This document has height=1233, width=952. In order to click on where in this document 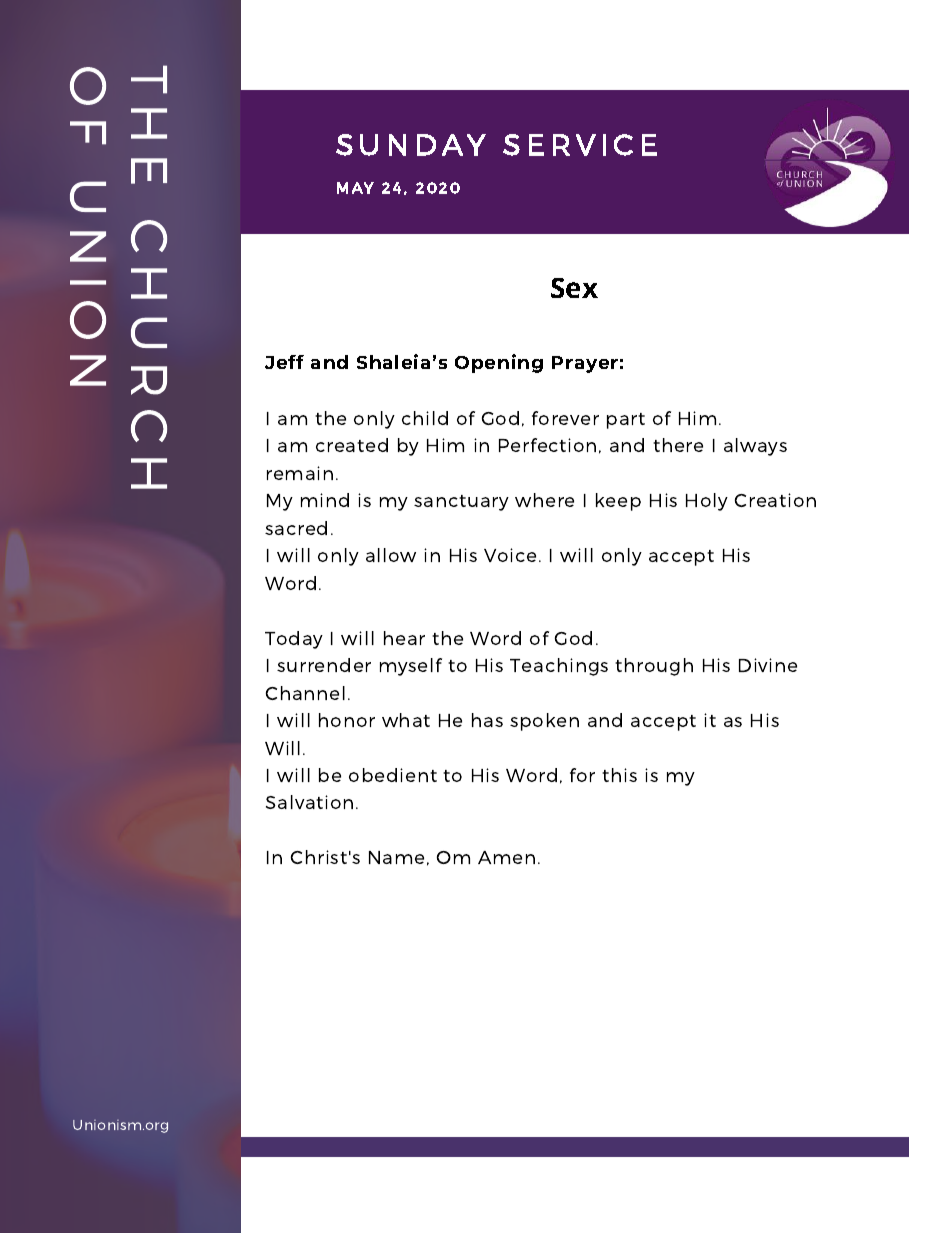, I will do `click(544, 500)`.
